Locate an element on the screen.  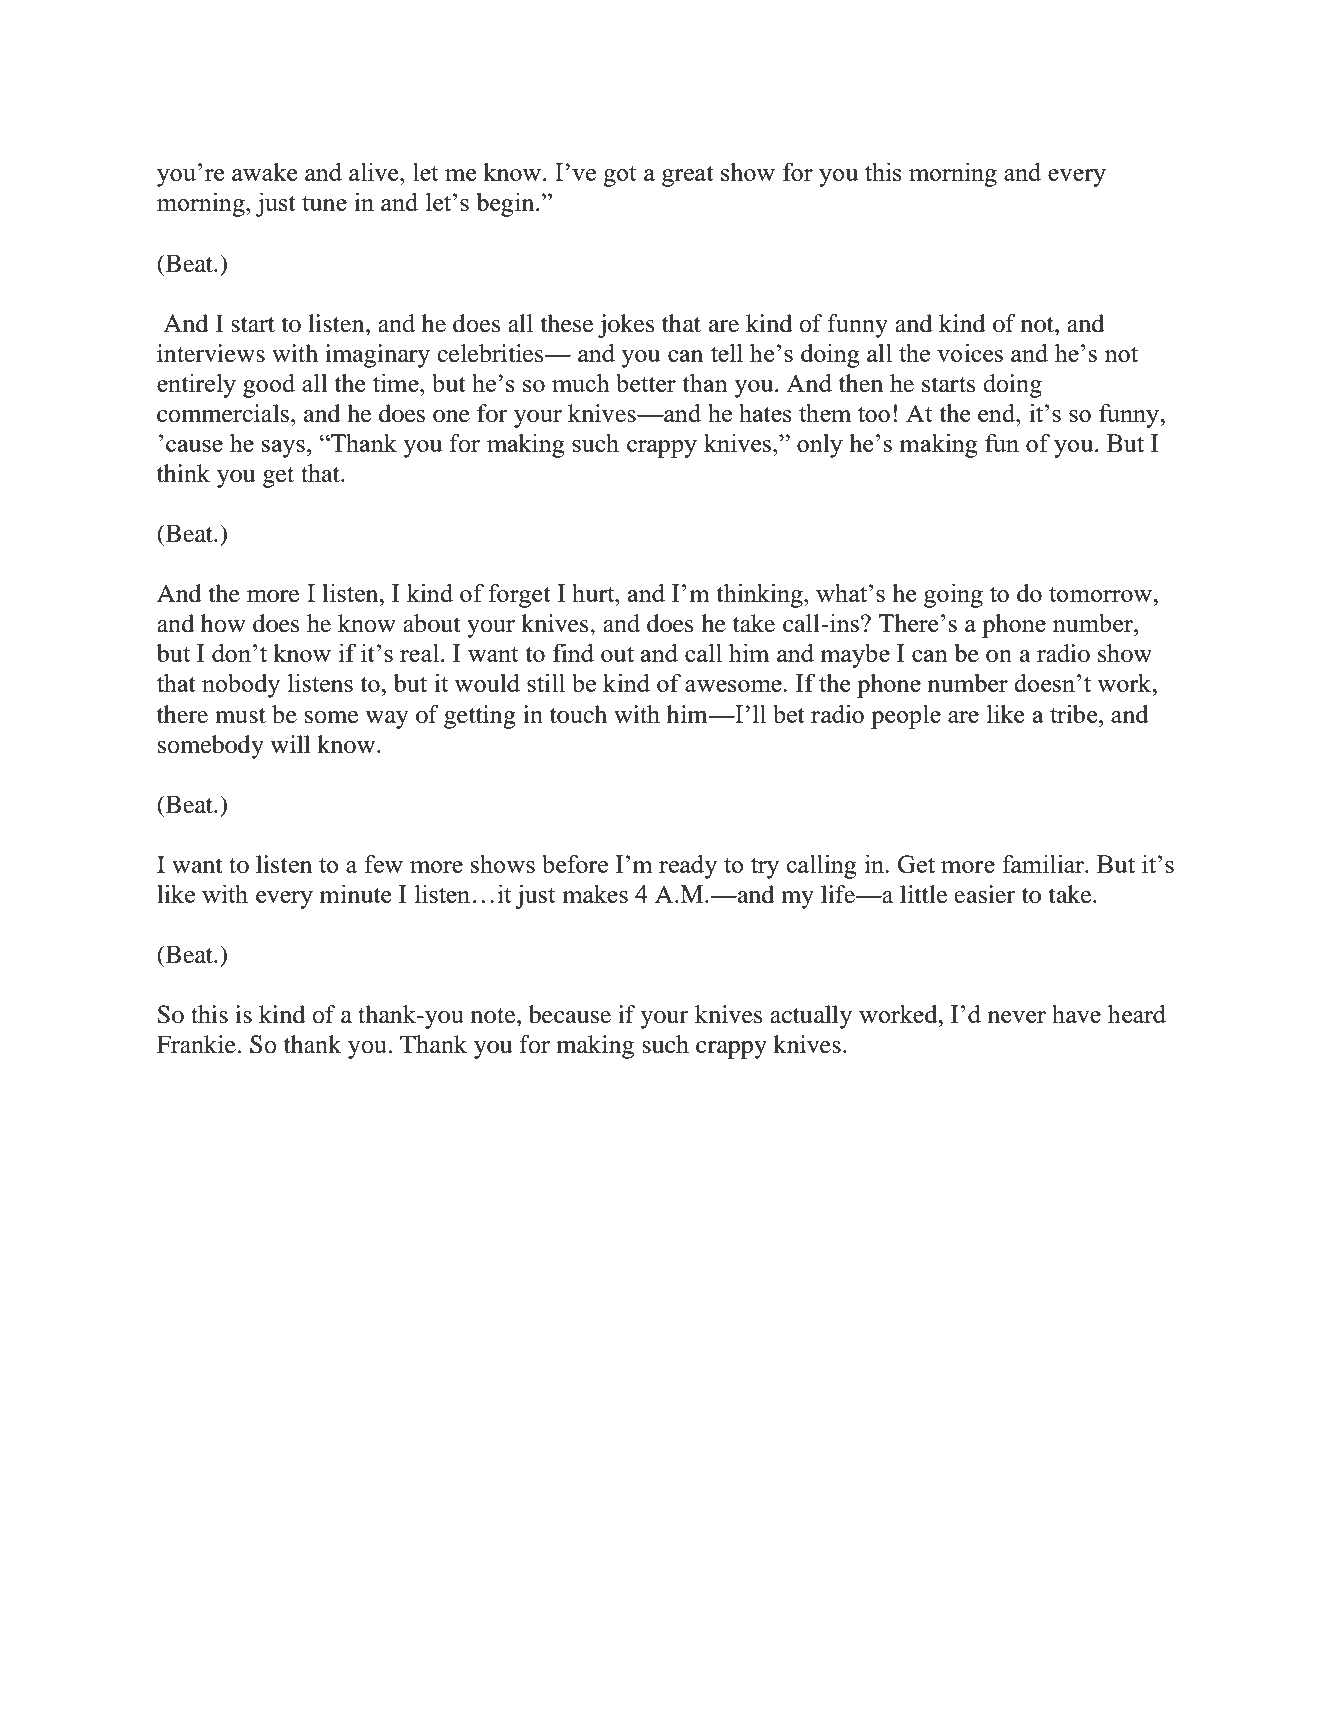
voices is located at coordinates (970, 352).
